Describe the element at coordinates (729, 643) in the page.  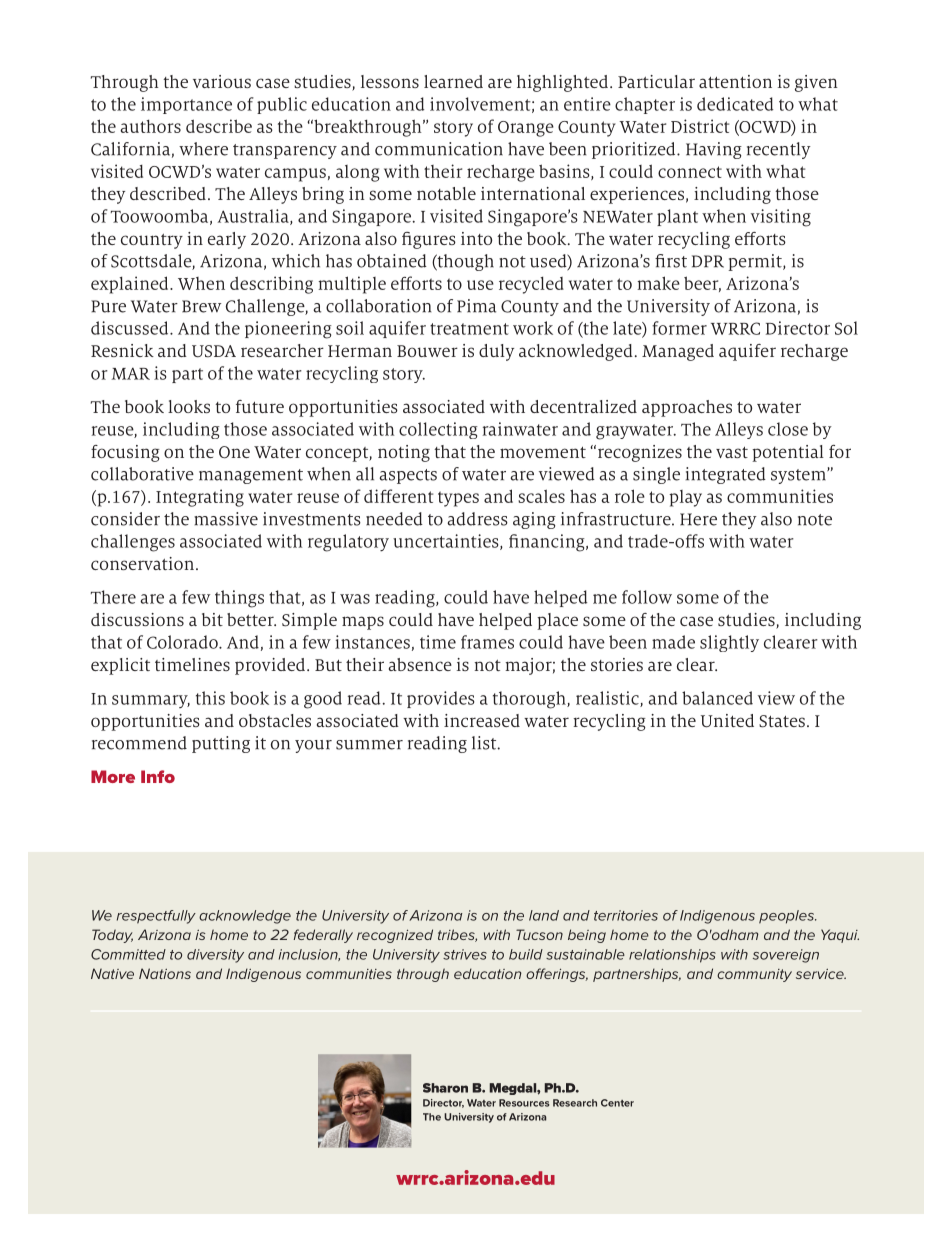
I see `slightly` at that location.
